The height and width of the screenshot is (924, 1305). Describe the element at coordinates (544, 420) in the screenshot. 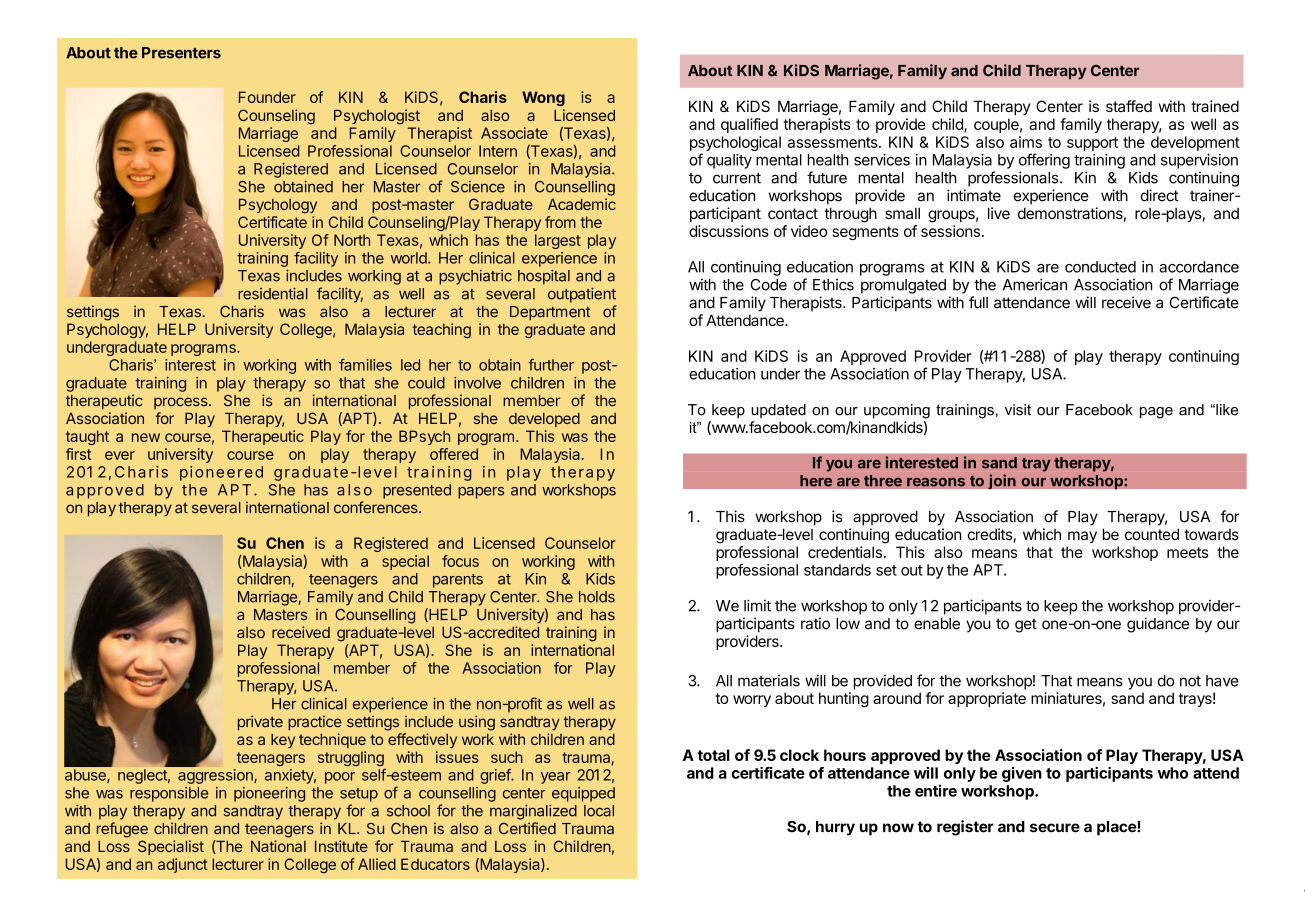

I see `developed` at that location.
